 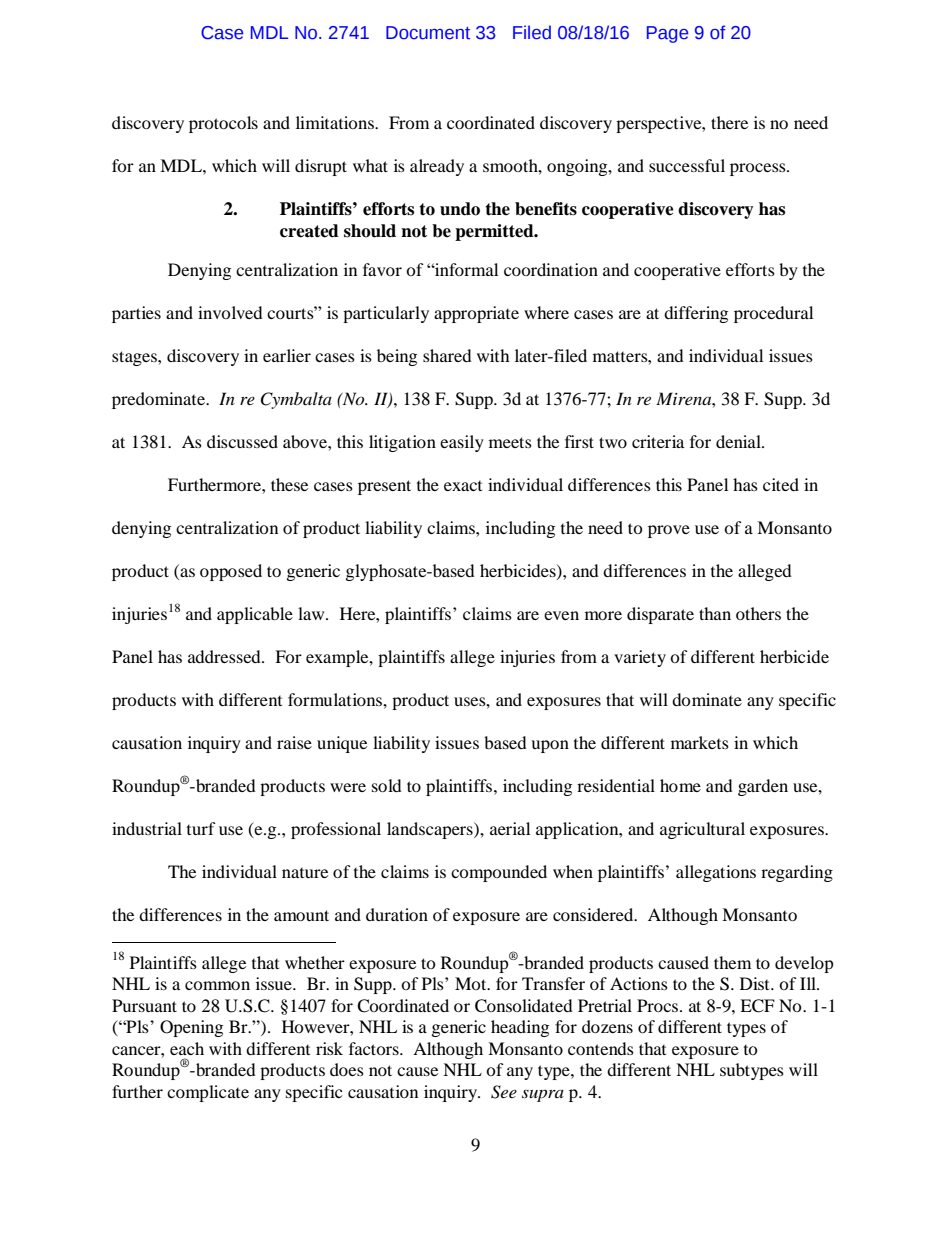 I want to click on turf, so click(x=201, y=828).
